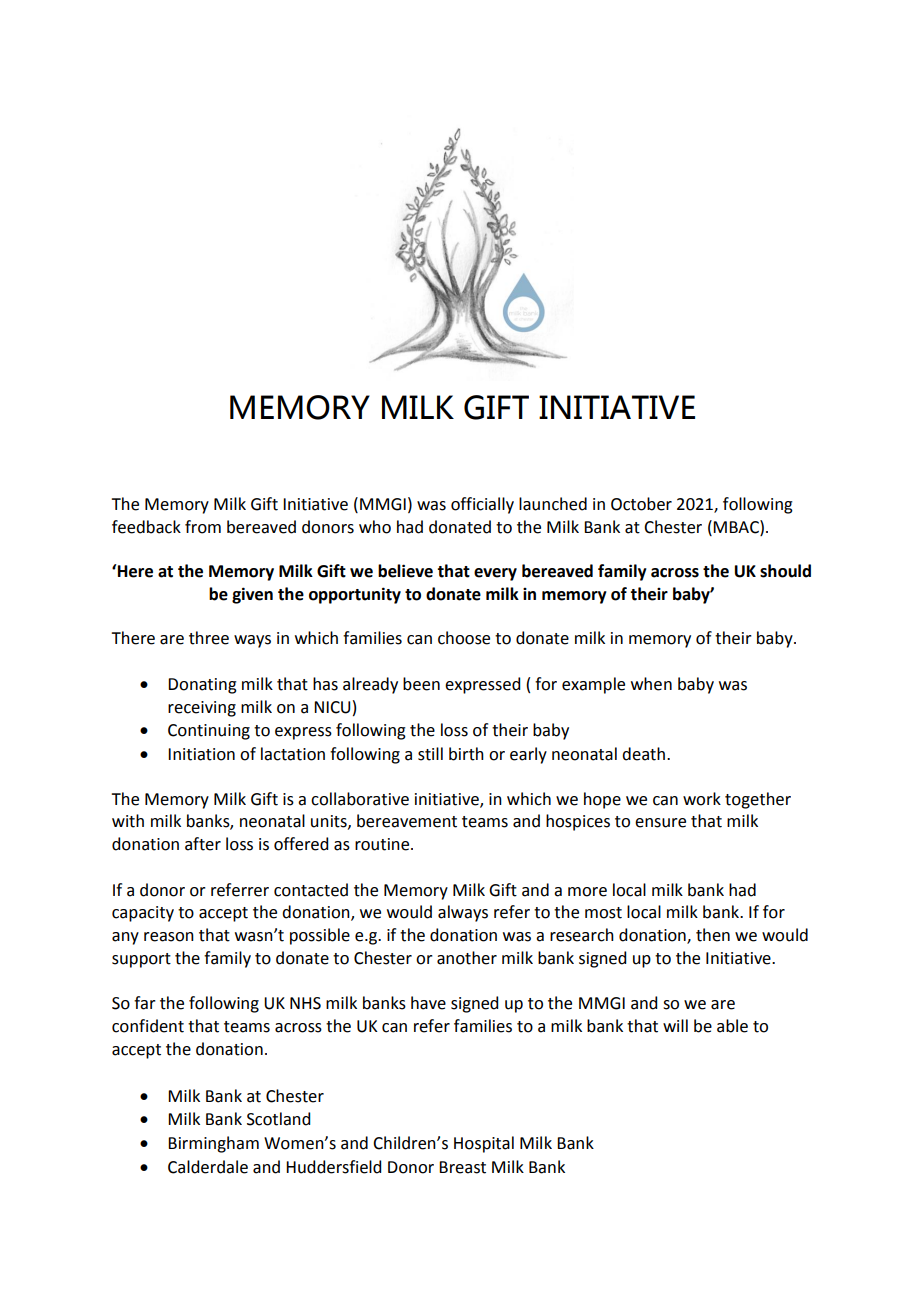 The width and height of the screenshot is (924, 1308). Describe the element at coordinates (143, 914) in the screenshot. I see `capacity` at that location.
